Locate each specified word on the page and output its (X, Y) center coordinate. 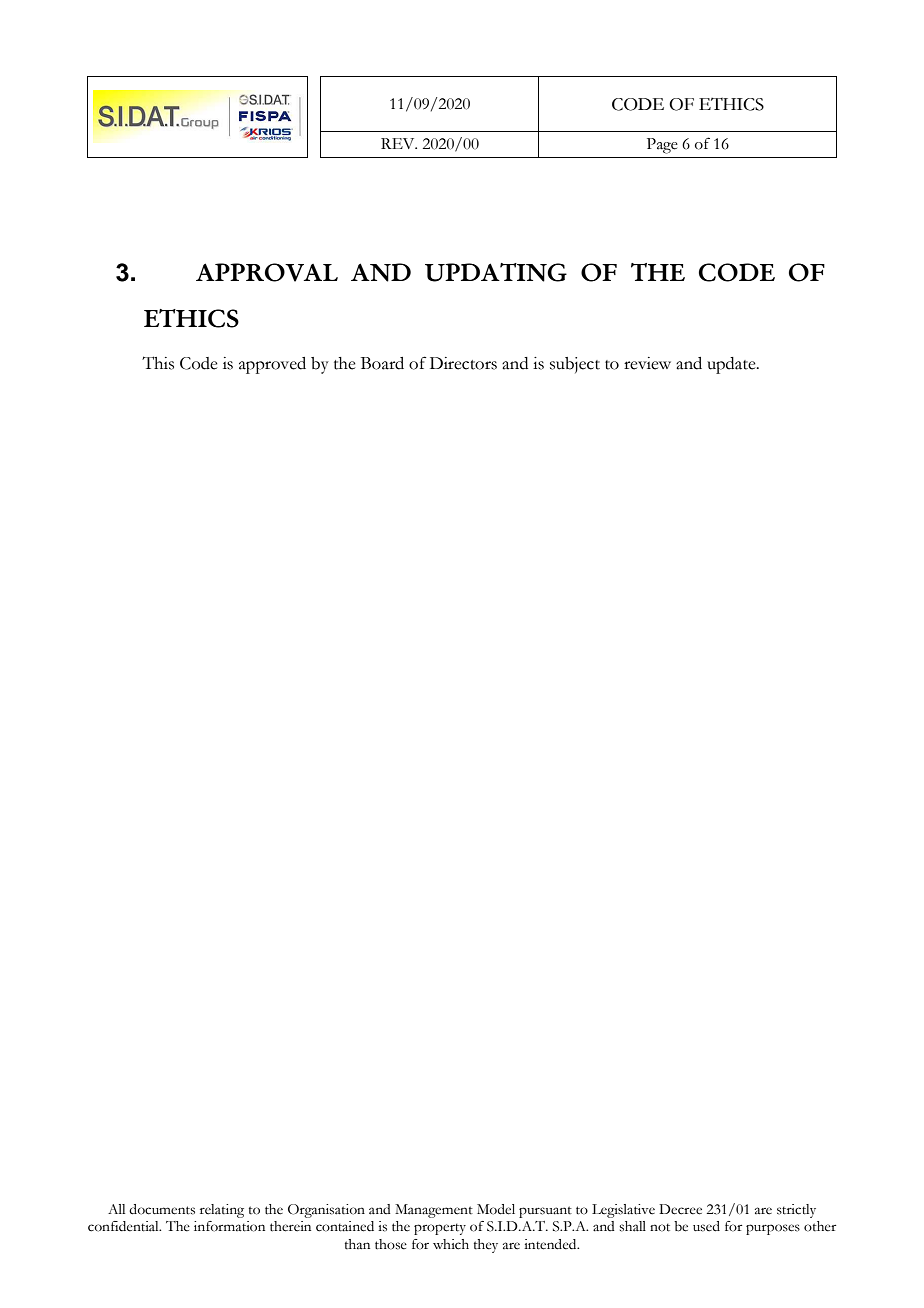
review (647, 363)
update (732, 365)
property (440, 1229)
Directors (463, 363)
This (158, 363)
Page (662, 146)
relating (222, 1211)
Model (496, 1209)
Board (382, 363)
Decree (680, 1209)
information (229, 1226)
